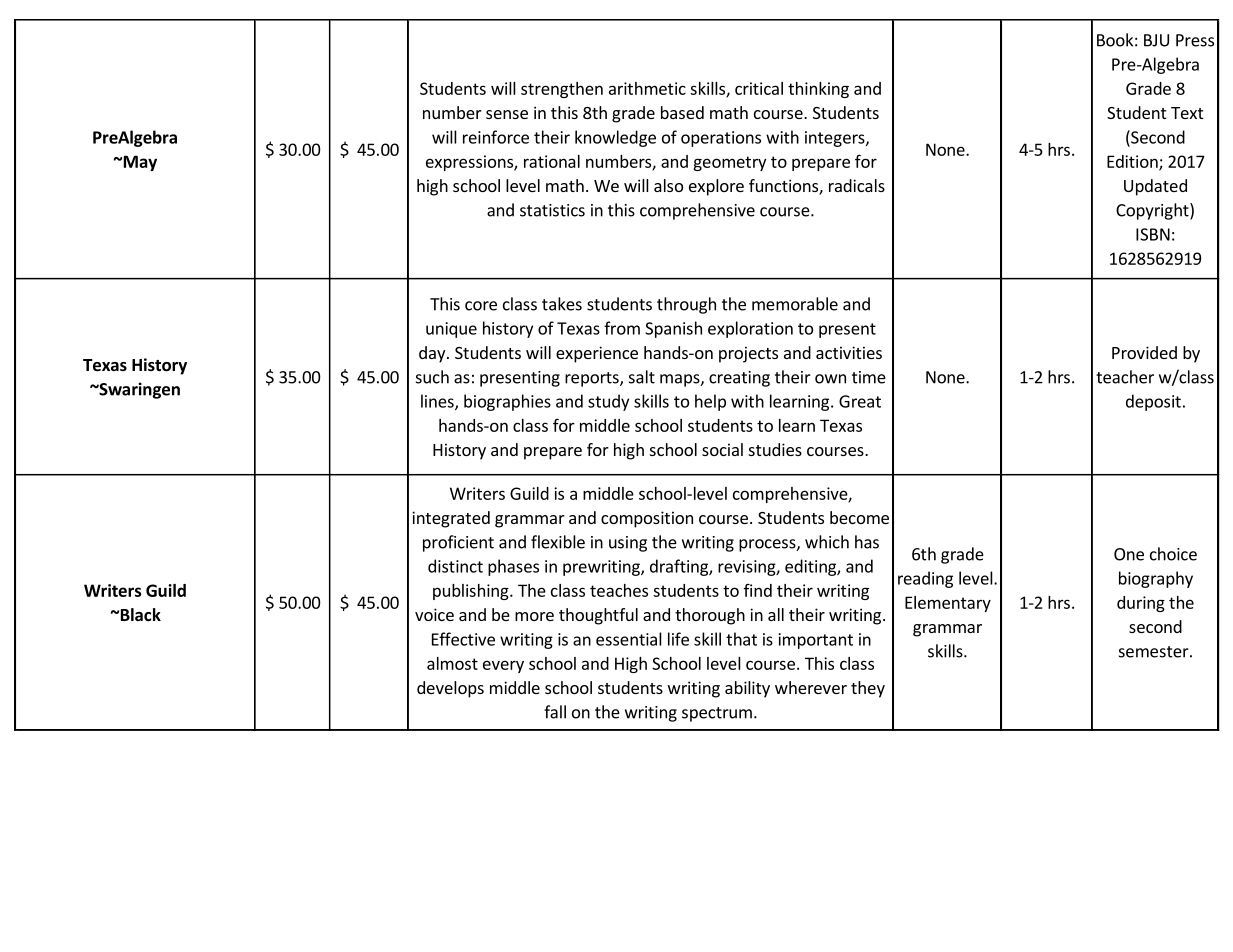  What do you see at coordinates (1153, 234) in the screenshot?
I see `ISBN` at bounding box center [1153, 234].
